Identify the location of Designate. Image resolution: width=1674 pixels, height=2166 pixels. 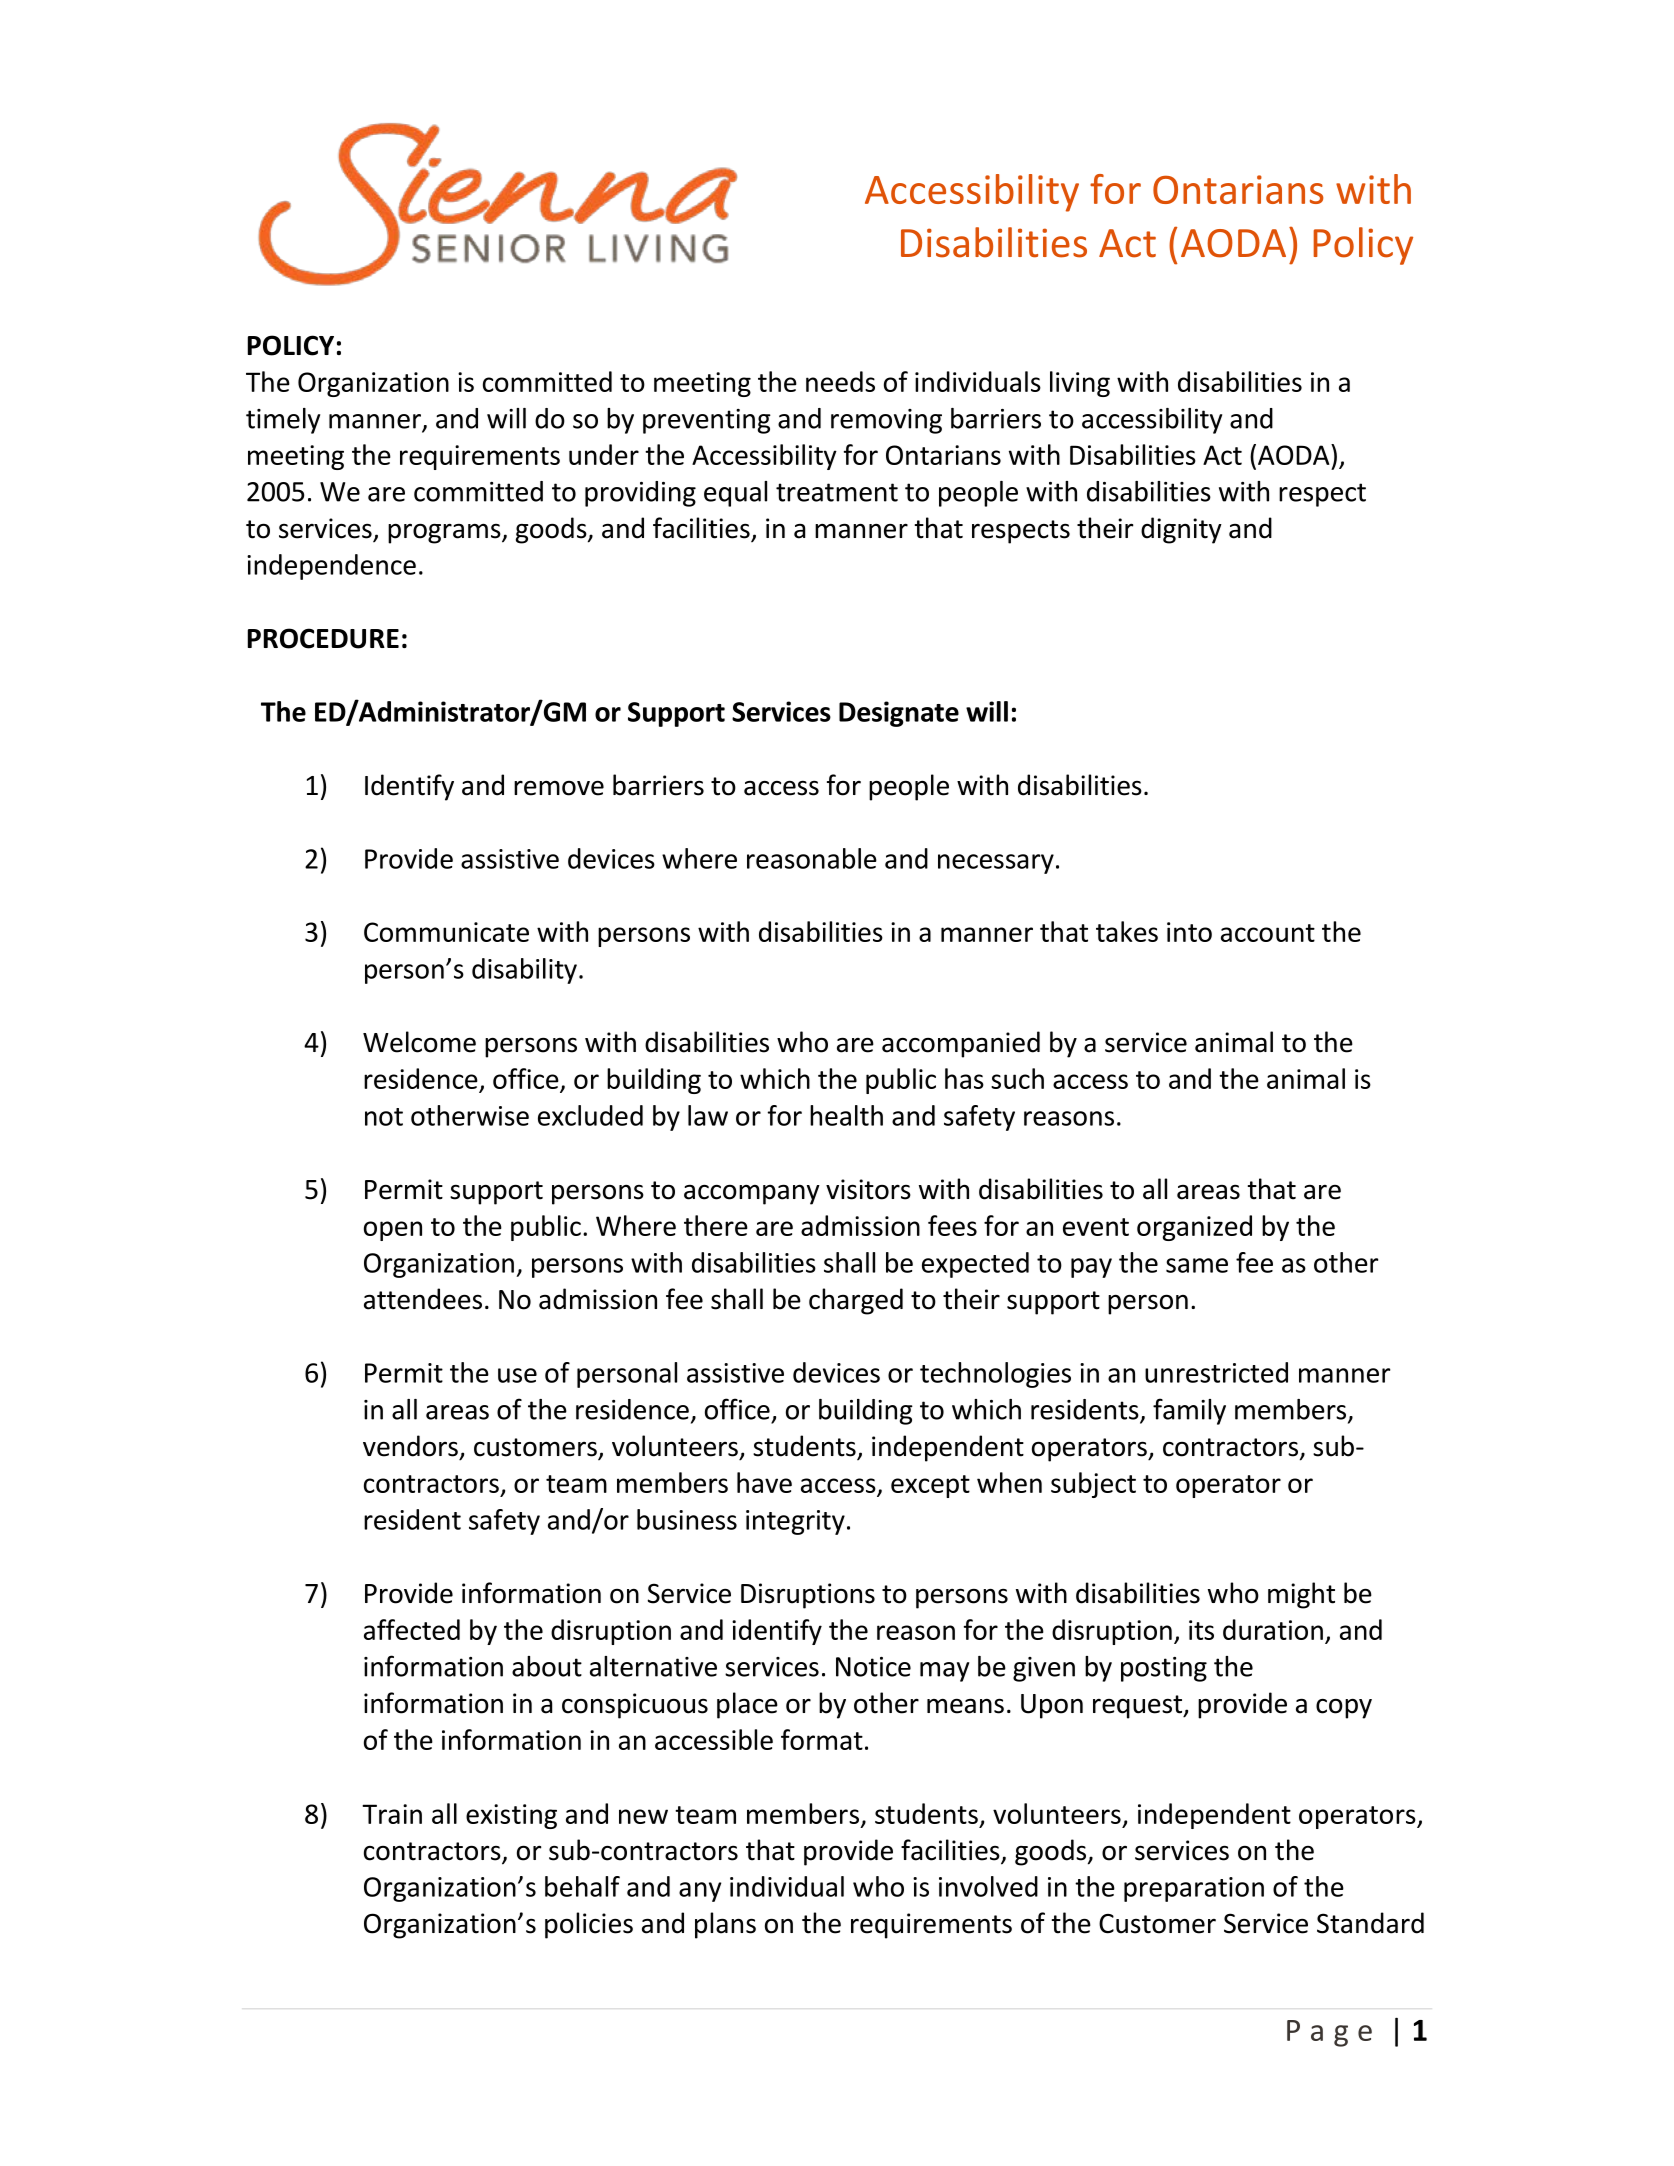
(899, 714).
